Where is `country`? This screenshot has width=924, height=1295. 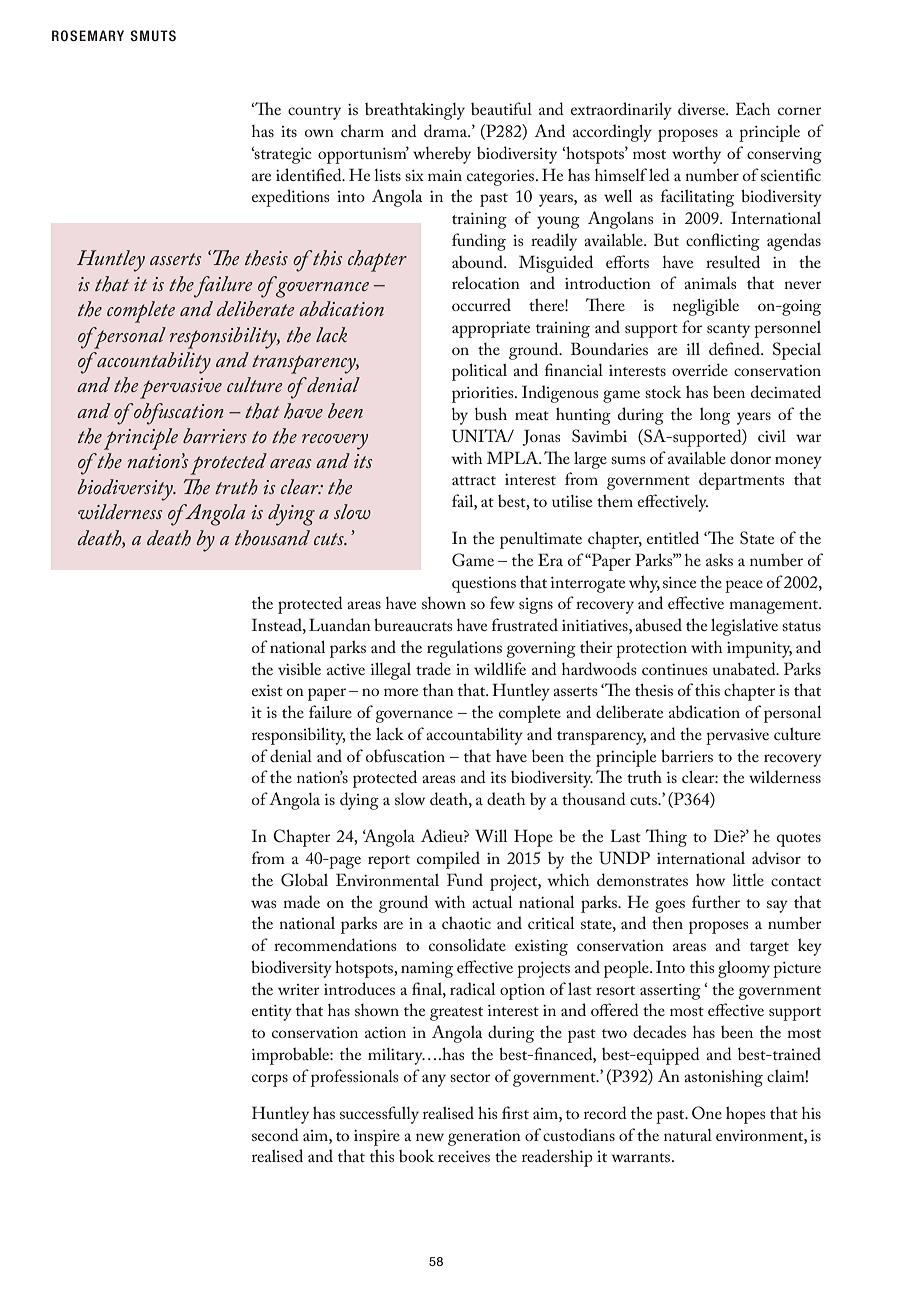
country is located at coordinates (314, 113).
